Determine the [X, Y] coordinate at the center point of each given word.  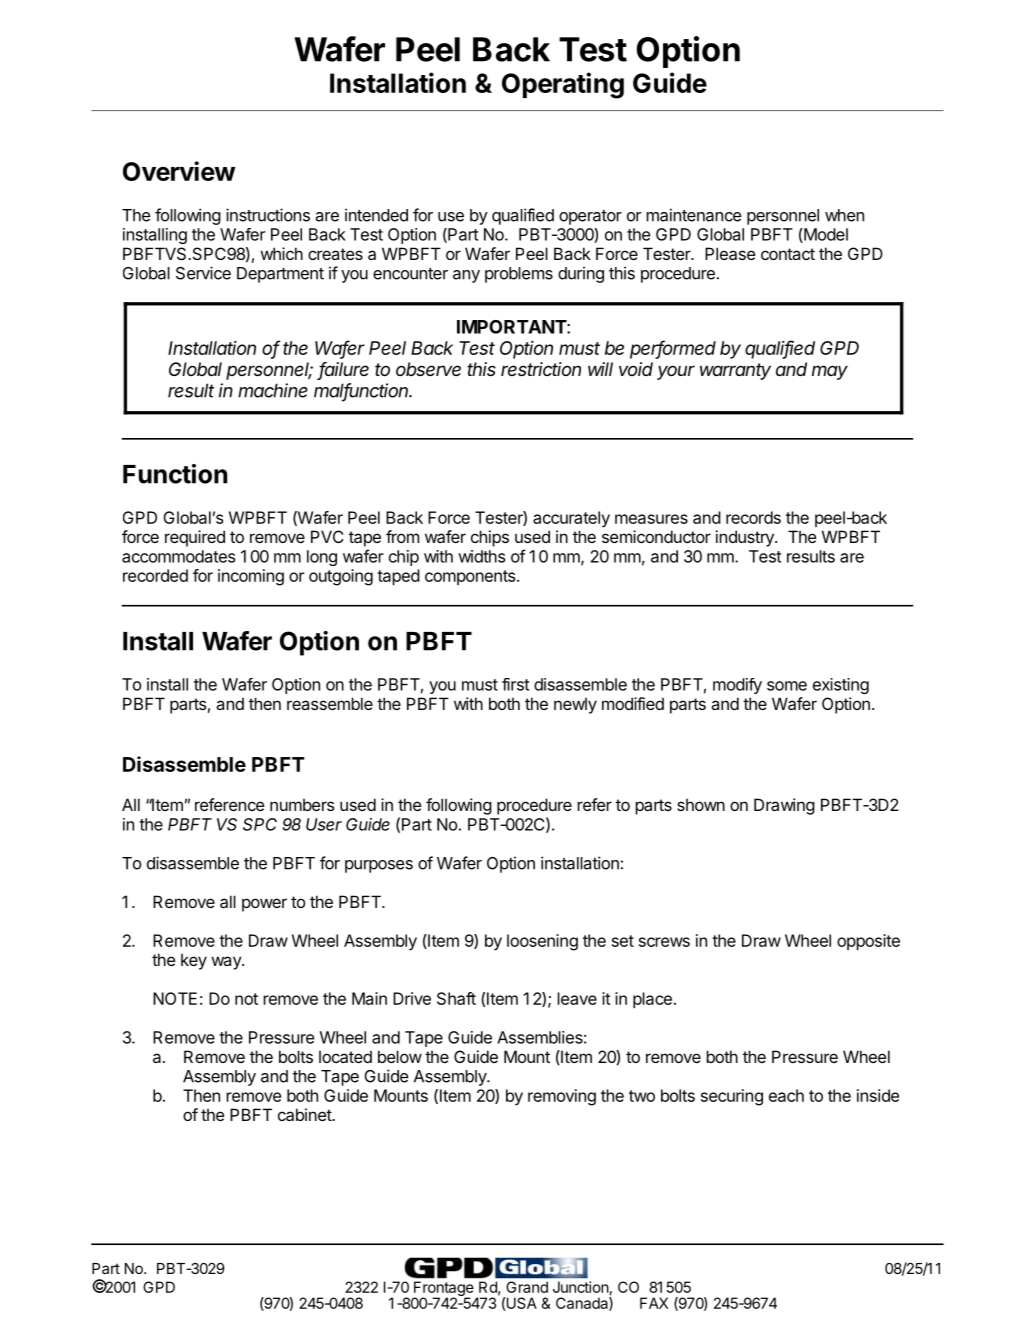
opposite [868, 942]
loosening [542, 942]
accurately [571, 519]
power [264, 905]
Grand [527, 1287]
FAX [654, 1303]
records [753, 517]
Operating [563, 85]
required [195, 538]
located [345, 1057]
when [844, 215]
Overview [179, 171]
